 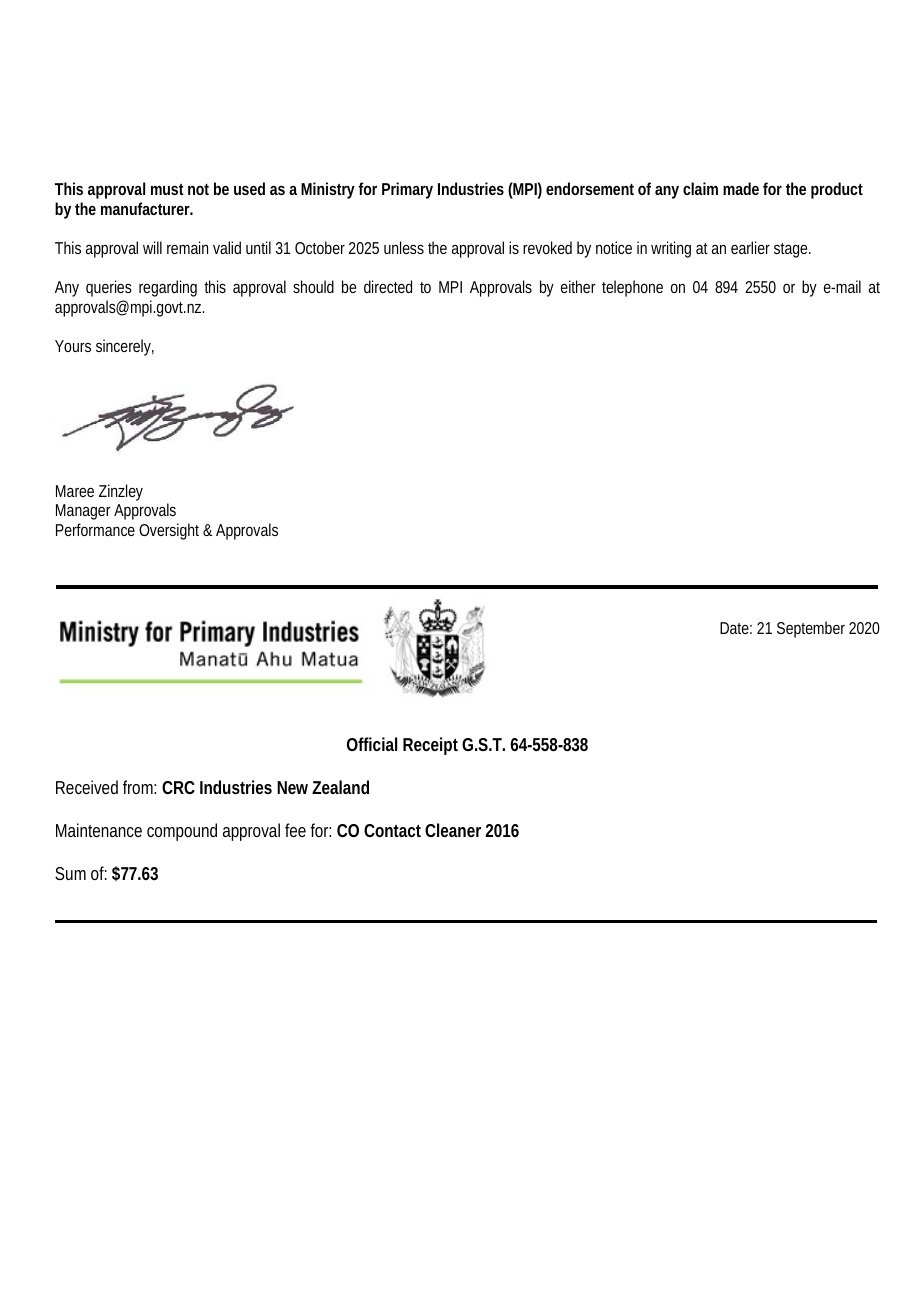 I want to click on made, so click(x=741, y=188).
